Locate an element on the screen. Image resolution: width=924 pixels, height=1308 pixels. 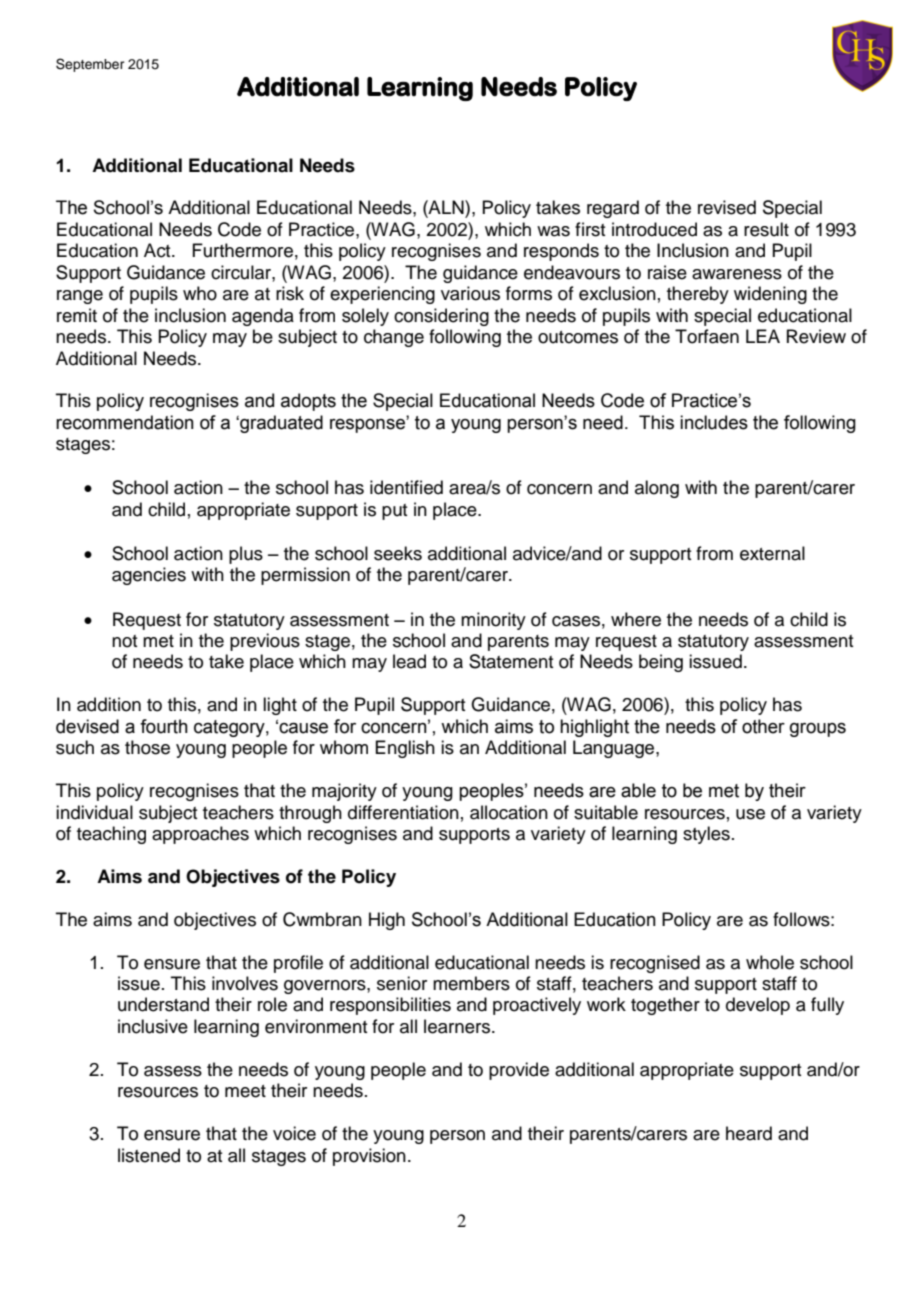
heard is located at coordinates (749, 1133).
